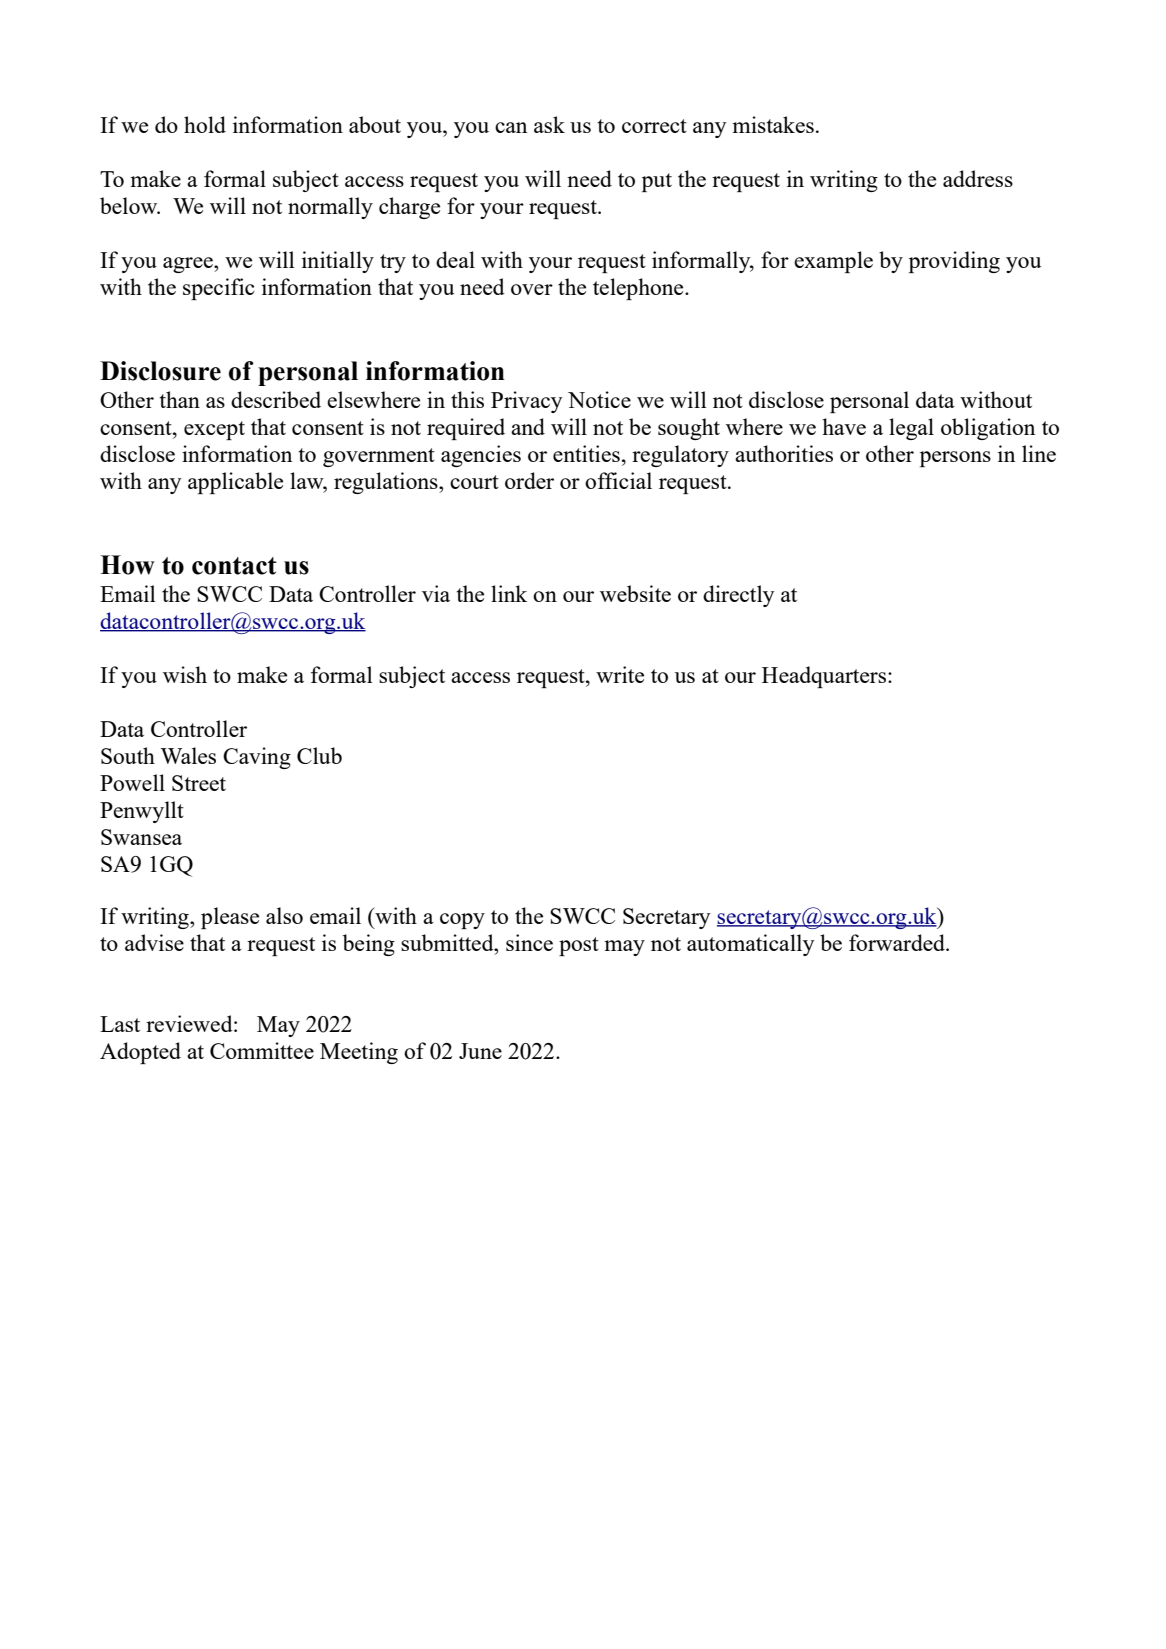 The height and width of the document is (1649, 1166). I want to click on legal, so click(911, 429).
